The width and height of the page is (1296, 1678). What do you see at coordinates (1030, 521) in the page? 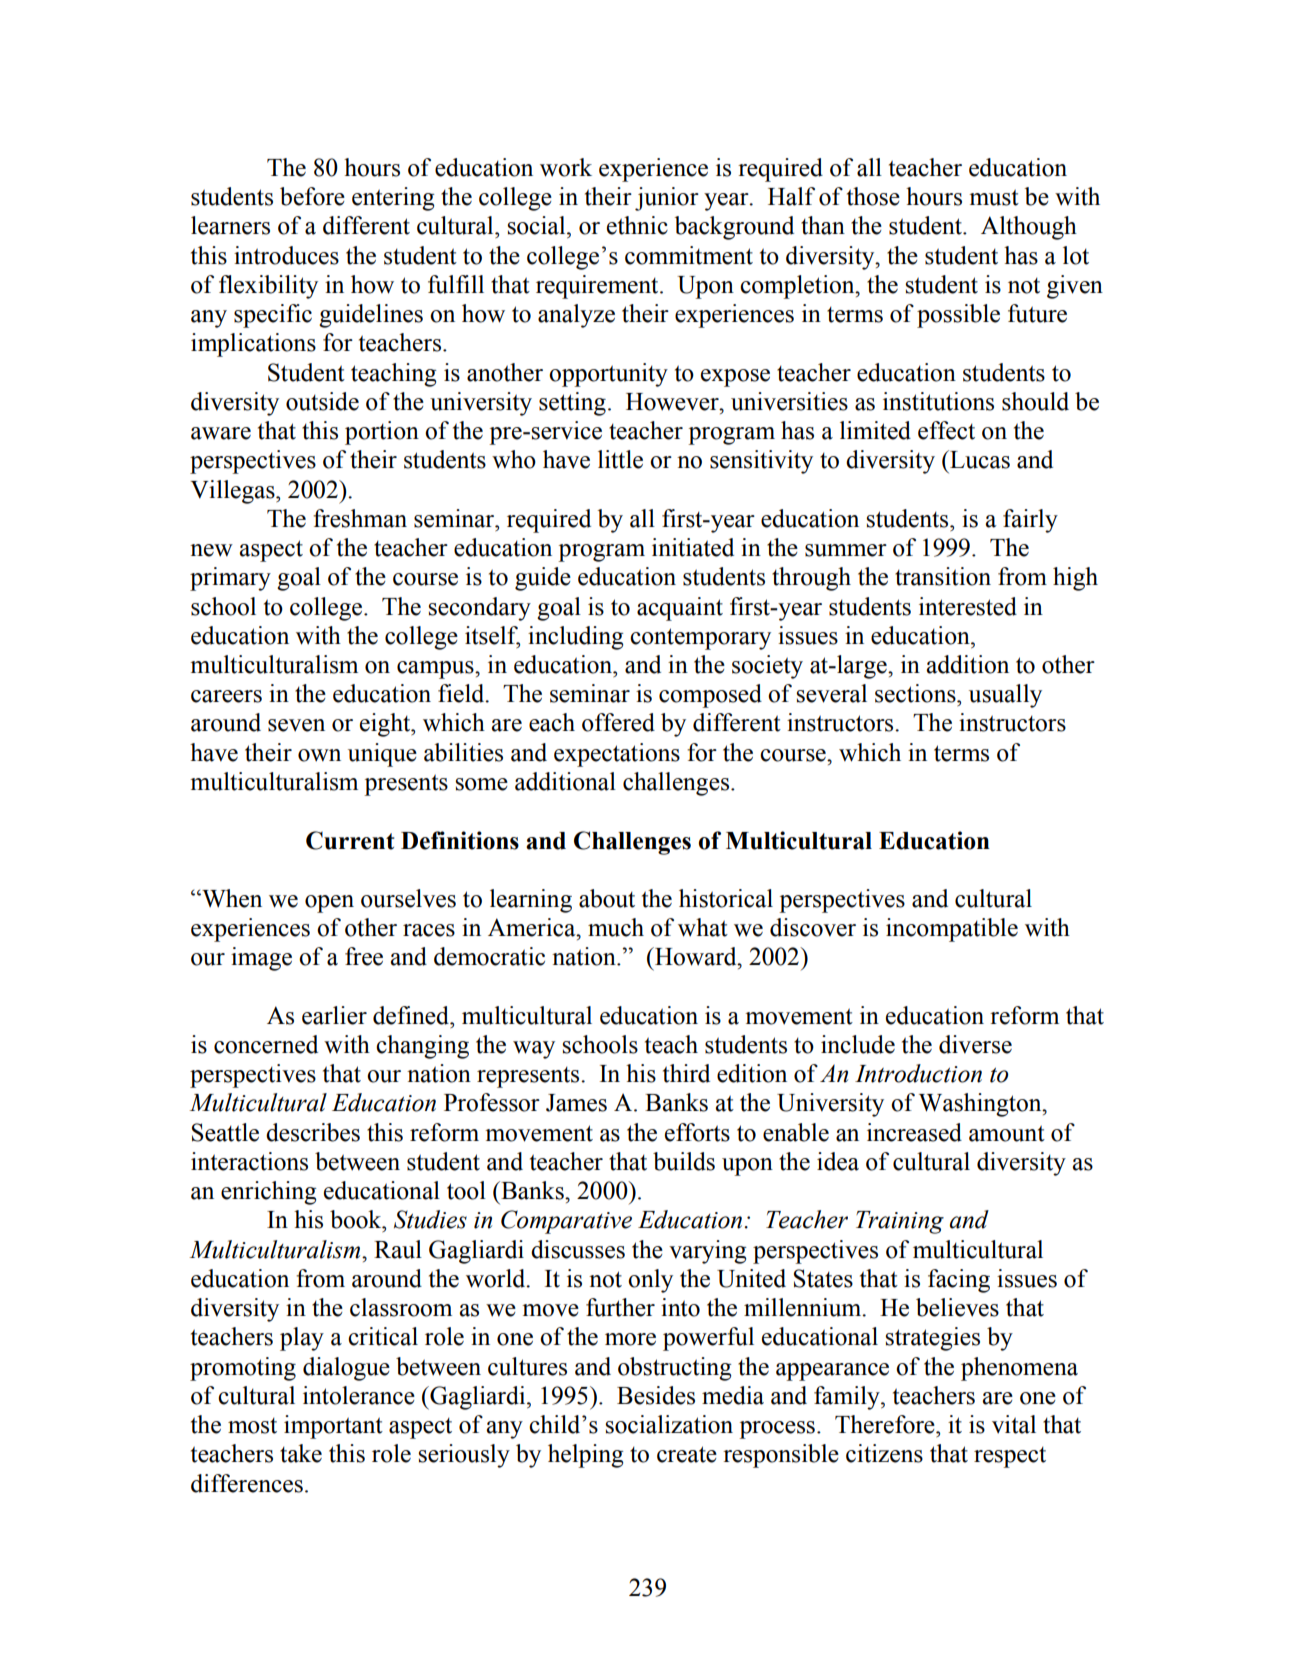
I see `fairly` at bounding box center [1030, 521].
